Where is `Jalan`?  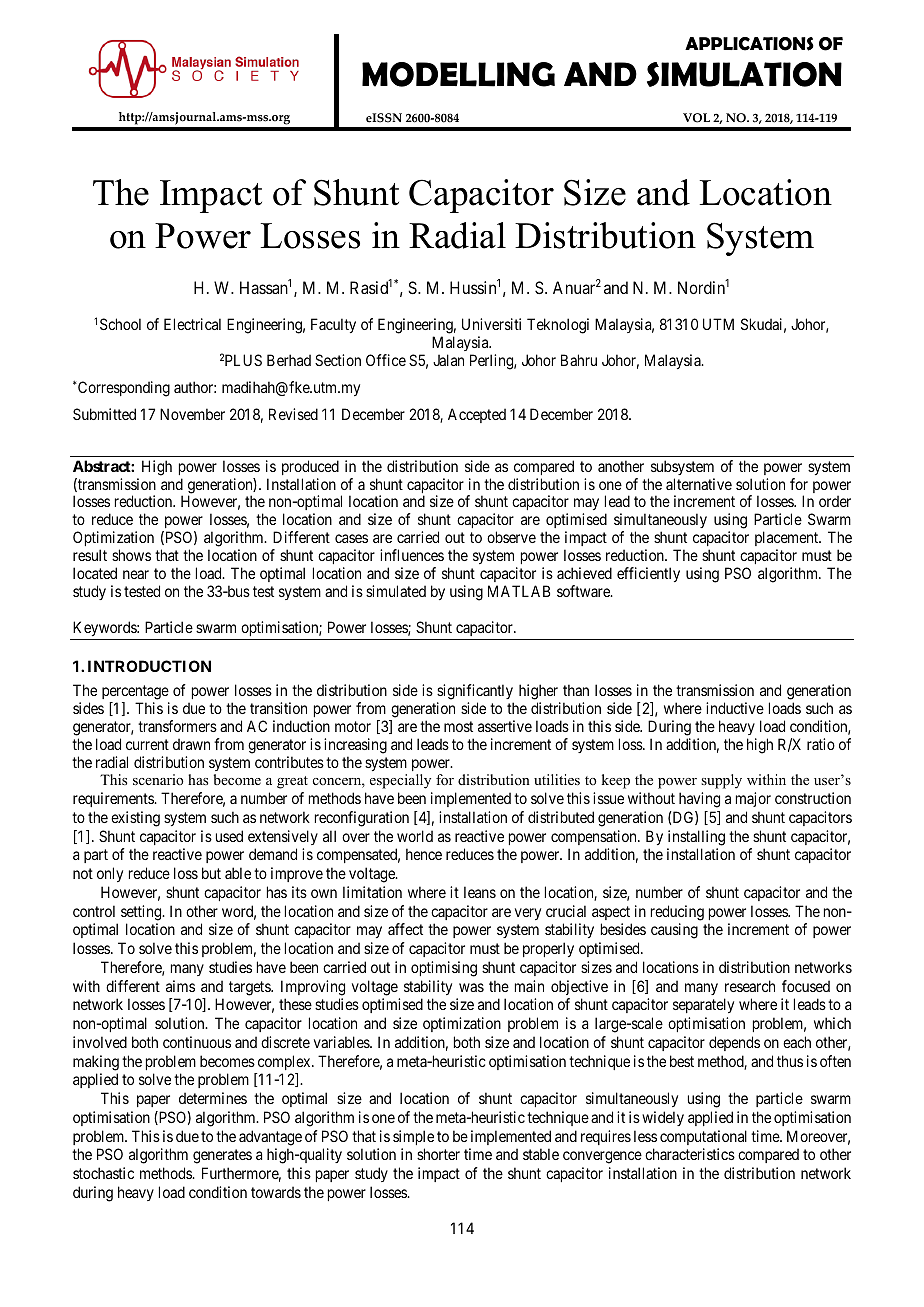 Jalan is located at coordinates (448, 360).
